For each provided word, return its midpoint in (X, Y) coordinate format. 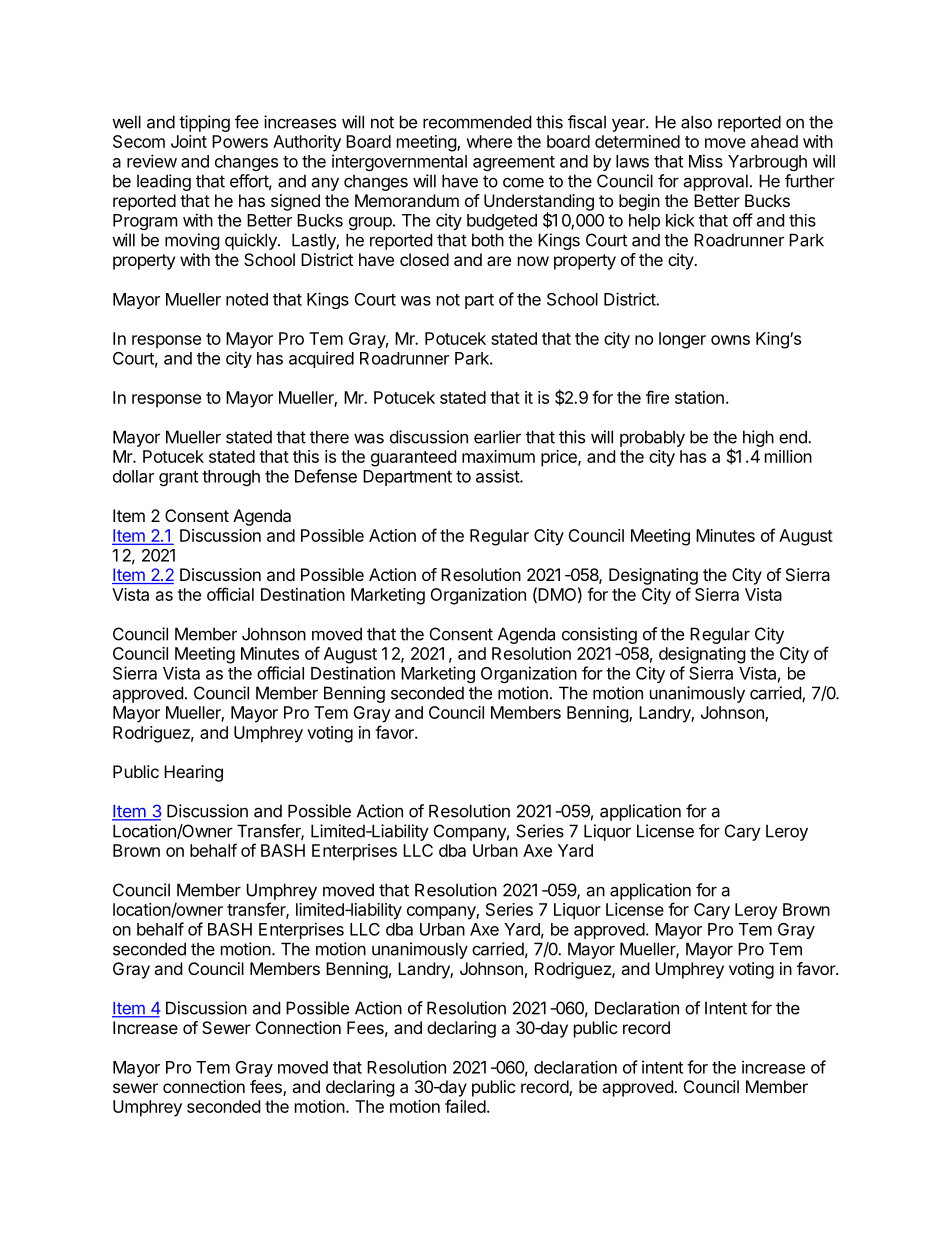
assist (498, 476)
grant (178, 478)
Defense (326, 476)
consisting (599, 635)
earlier (497, 437)
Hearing (193, 773)
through (231, 478)
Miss (706, 161)
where (489, 141)
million (788, 456)
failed (465, 1106)
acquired (321, 359)
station (699, 397)
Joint (189, 141)
